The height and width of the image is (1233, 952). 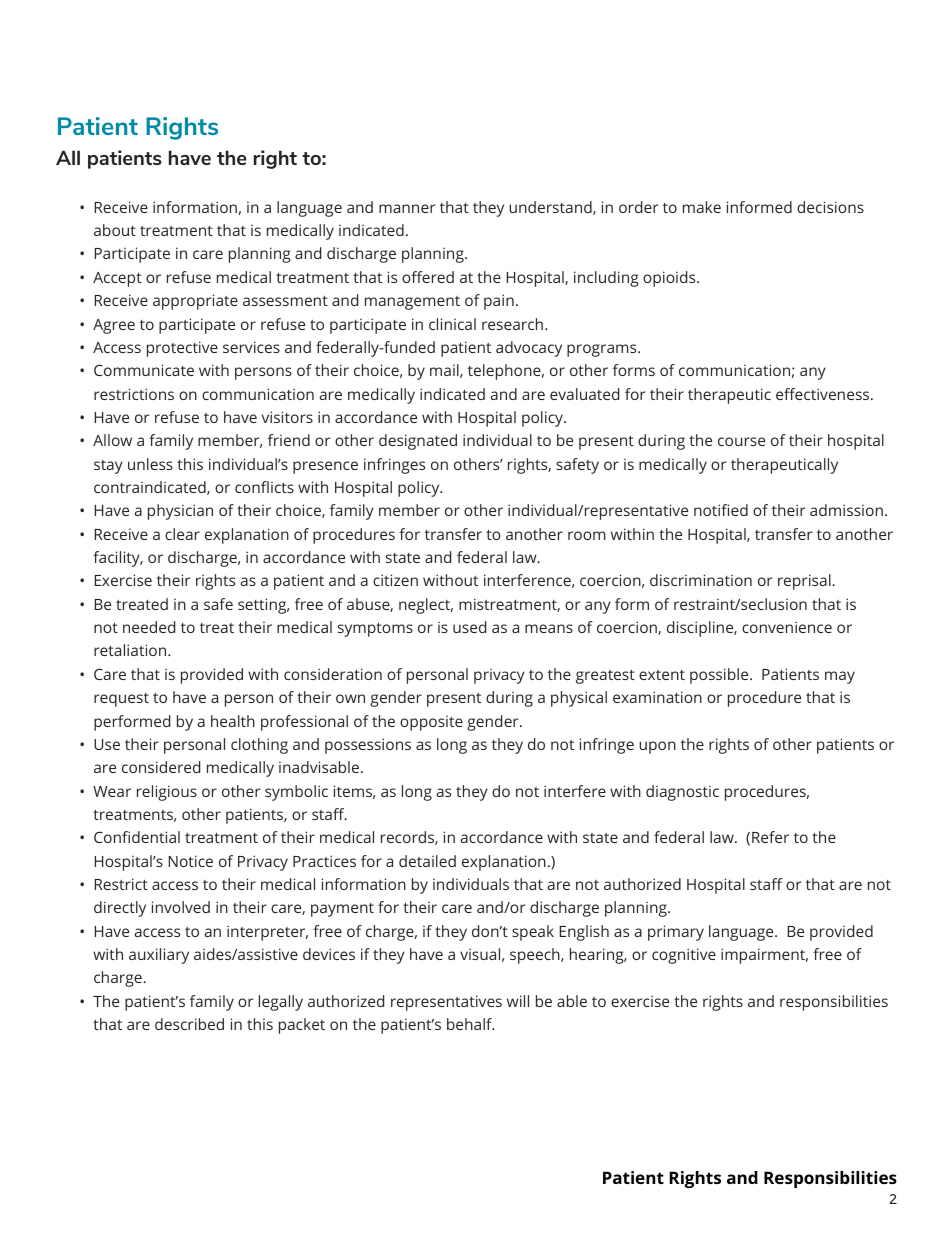 I want to click on make, so click(x=702, y=207).
